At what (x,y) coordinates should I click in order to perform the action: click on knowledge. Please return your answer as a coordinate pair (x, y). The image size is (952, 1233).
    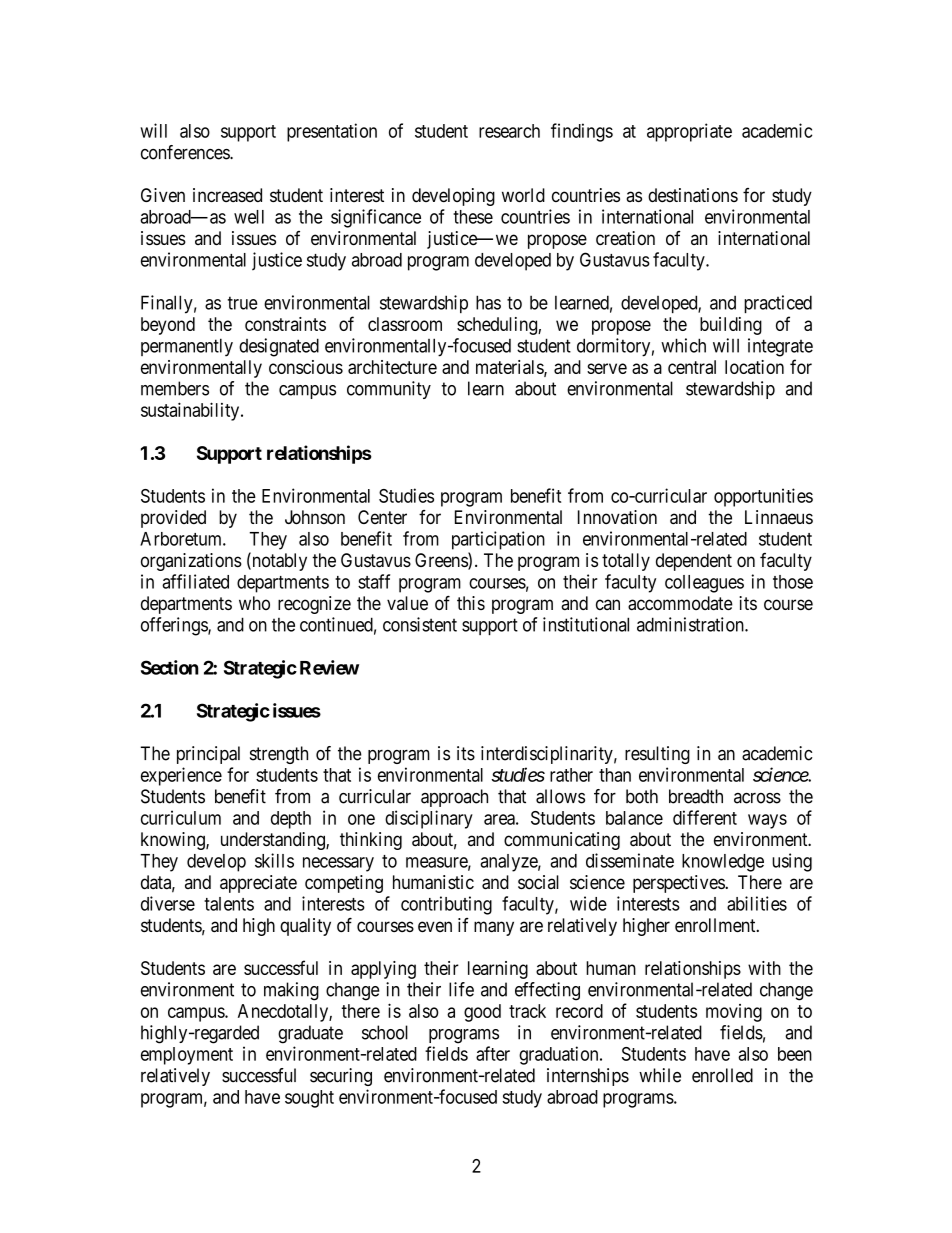
    Looking at the image, I should click on (723, 863).
